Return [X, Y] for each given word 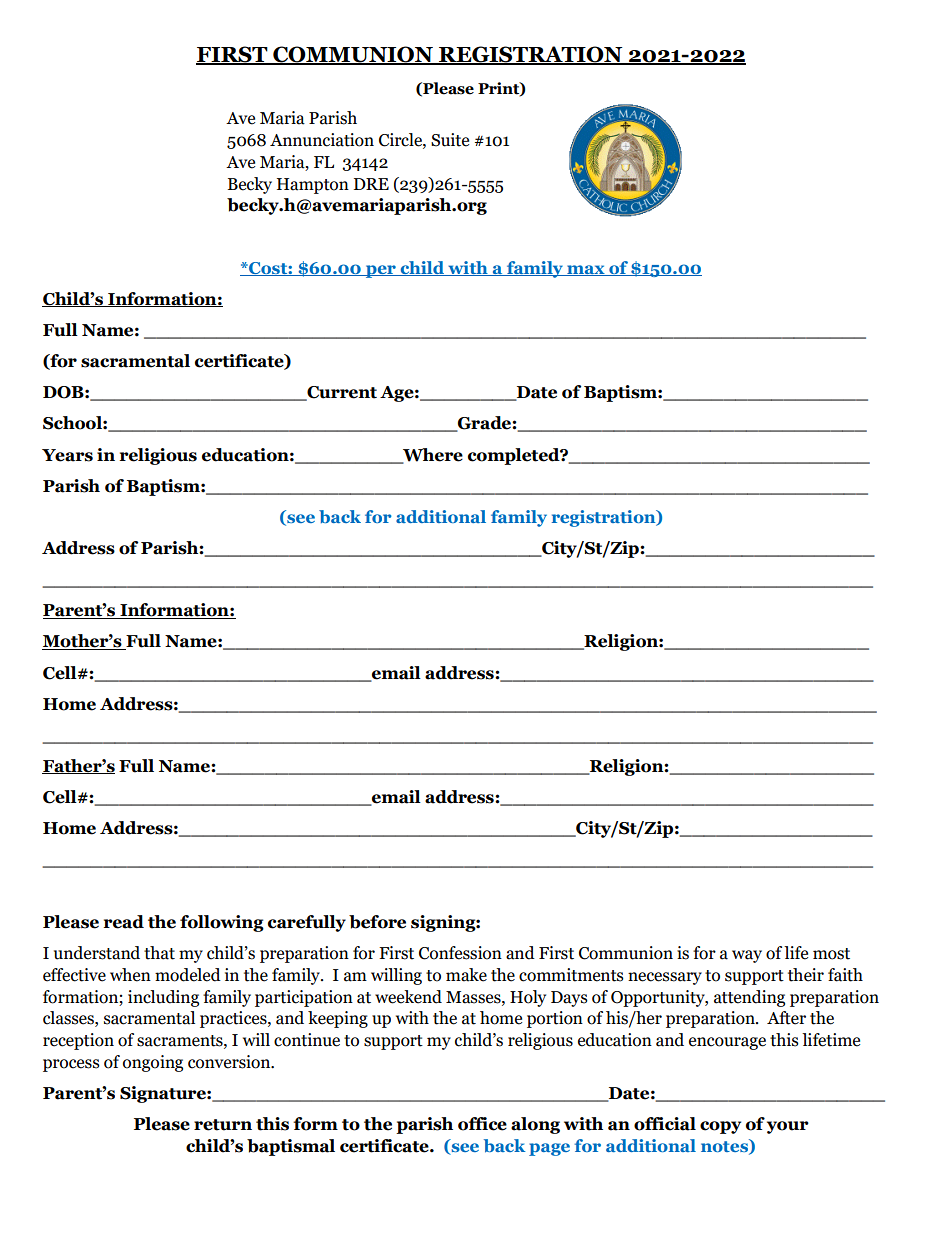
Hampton [313, 186]
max [586, 270]
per [380, 271]
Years [67, 455]
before [377, 922]
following [222, 923]
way [747, 956]
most [831, 954]
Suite [450, 140]
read [124, 922]
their [806, 975]
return [223, 1125]
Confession [460, 953]
